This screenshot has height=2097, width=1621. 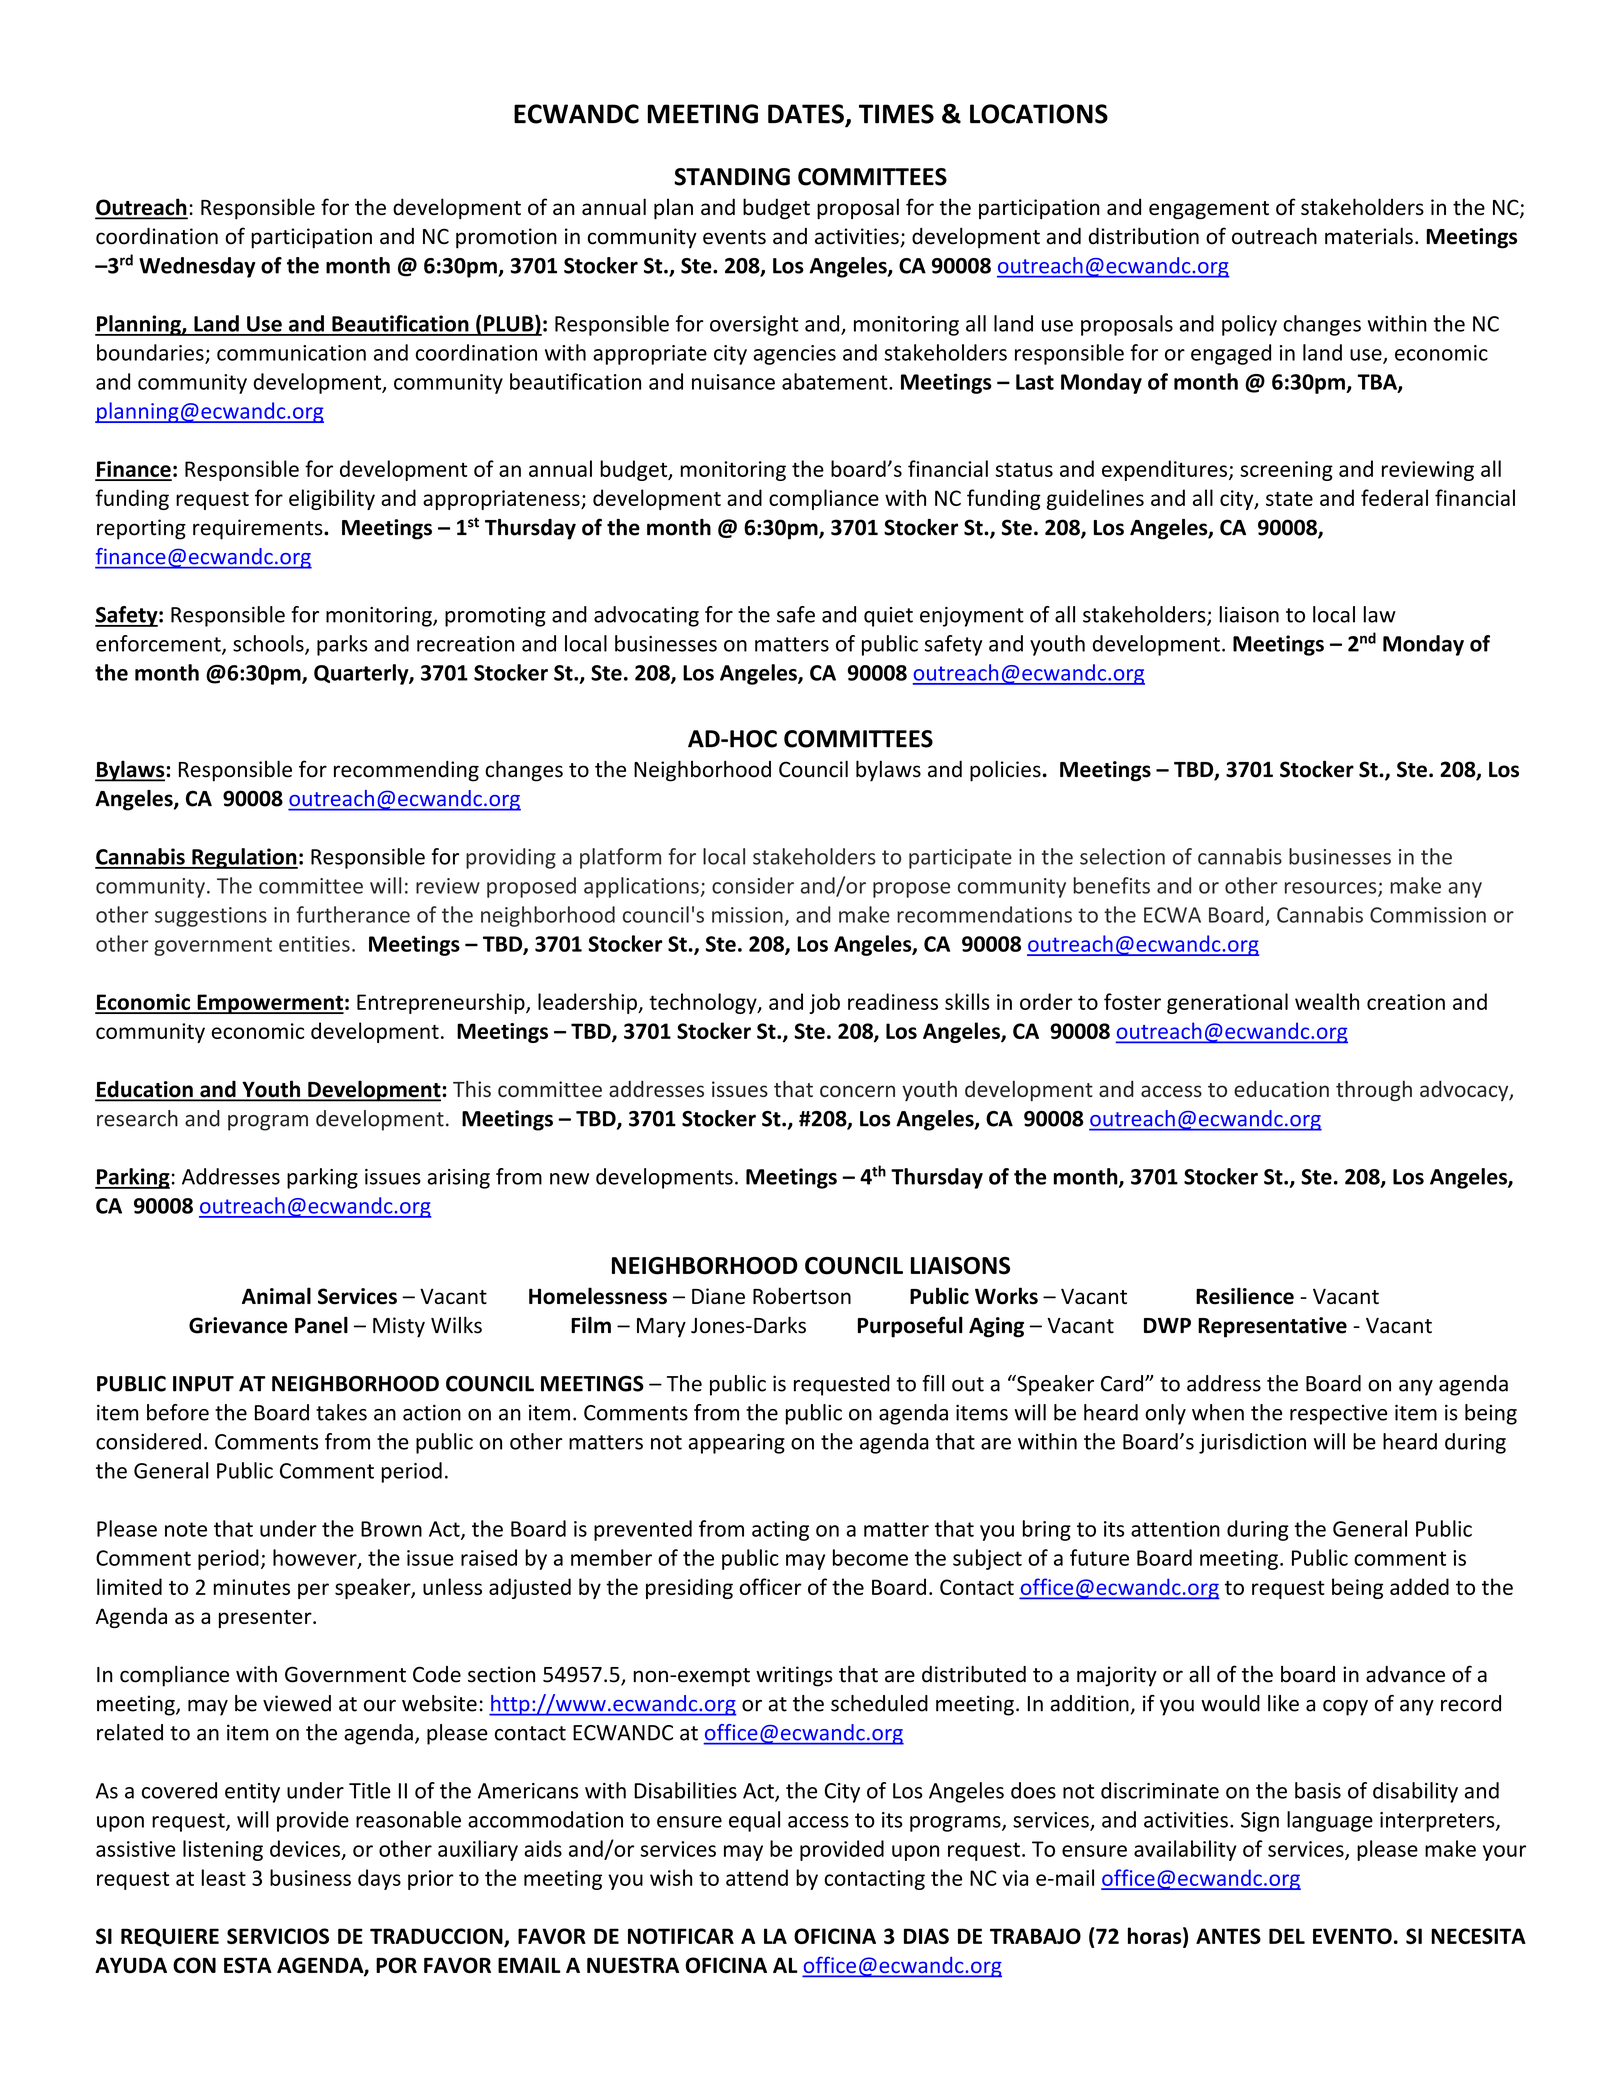 I want to click on materials, so click(x=1369, y=236).
